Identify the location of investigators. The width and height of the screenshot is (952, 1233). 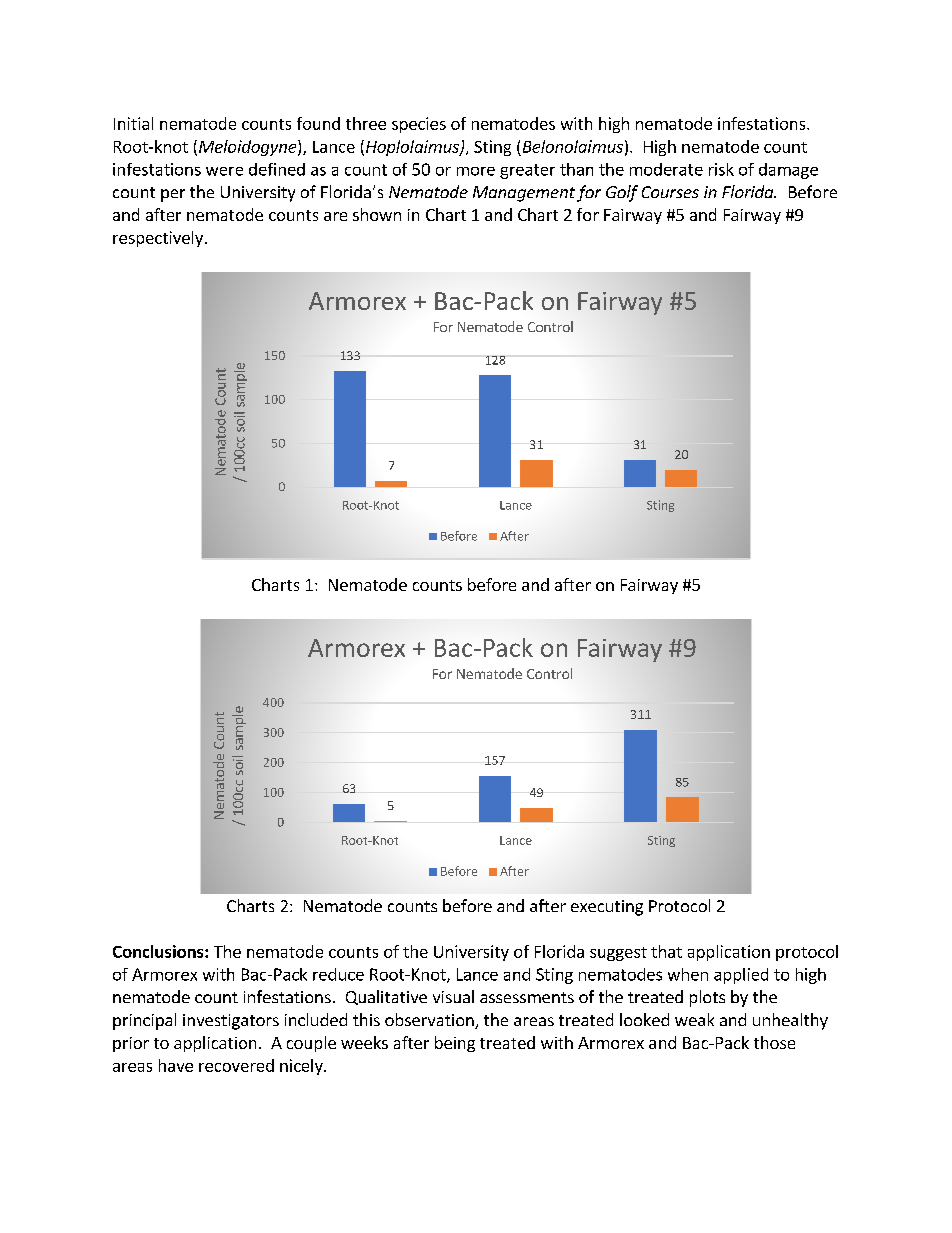
(231, 1022).
